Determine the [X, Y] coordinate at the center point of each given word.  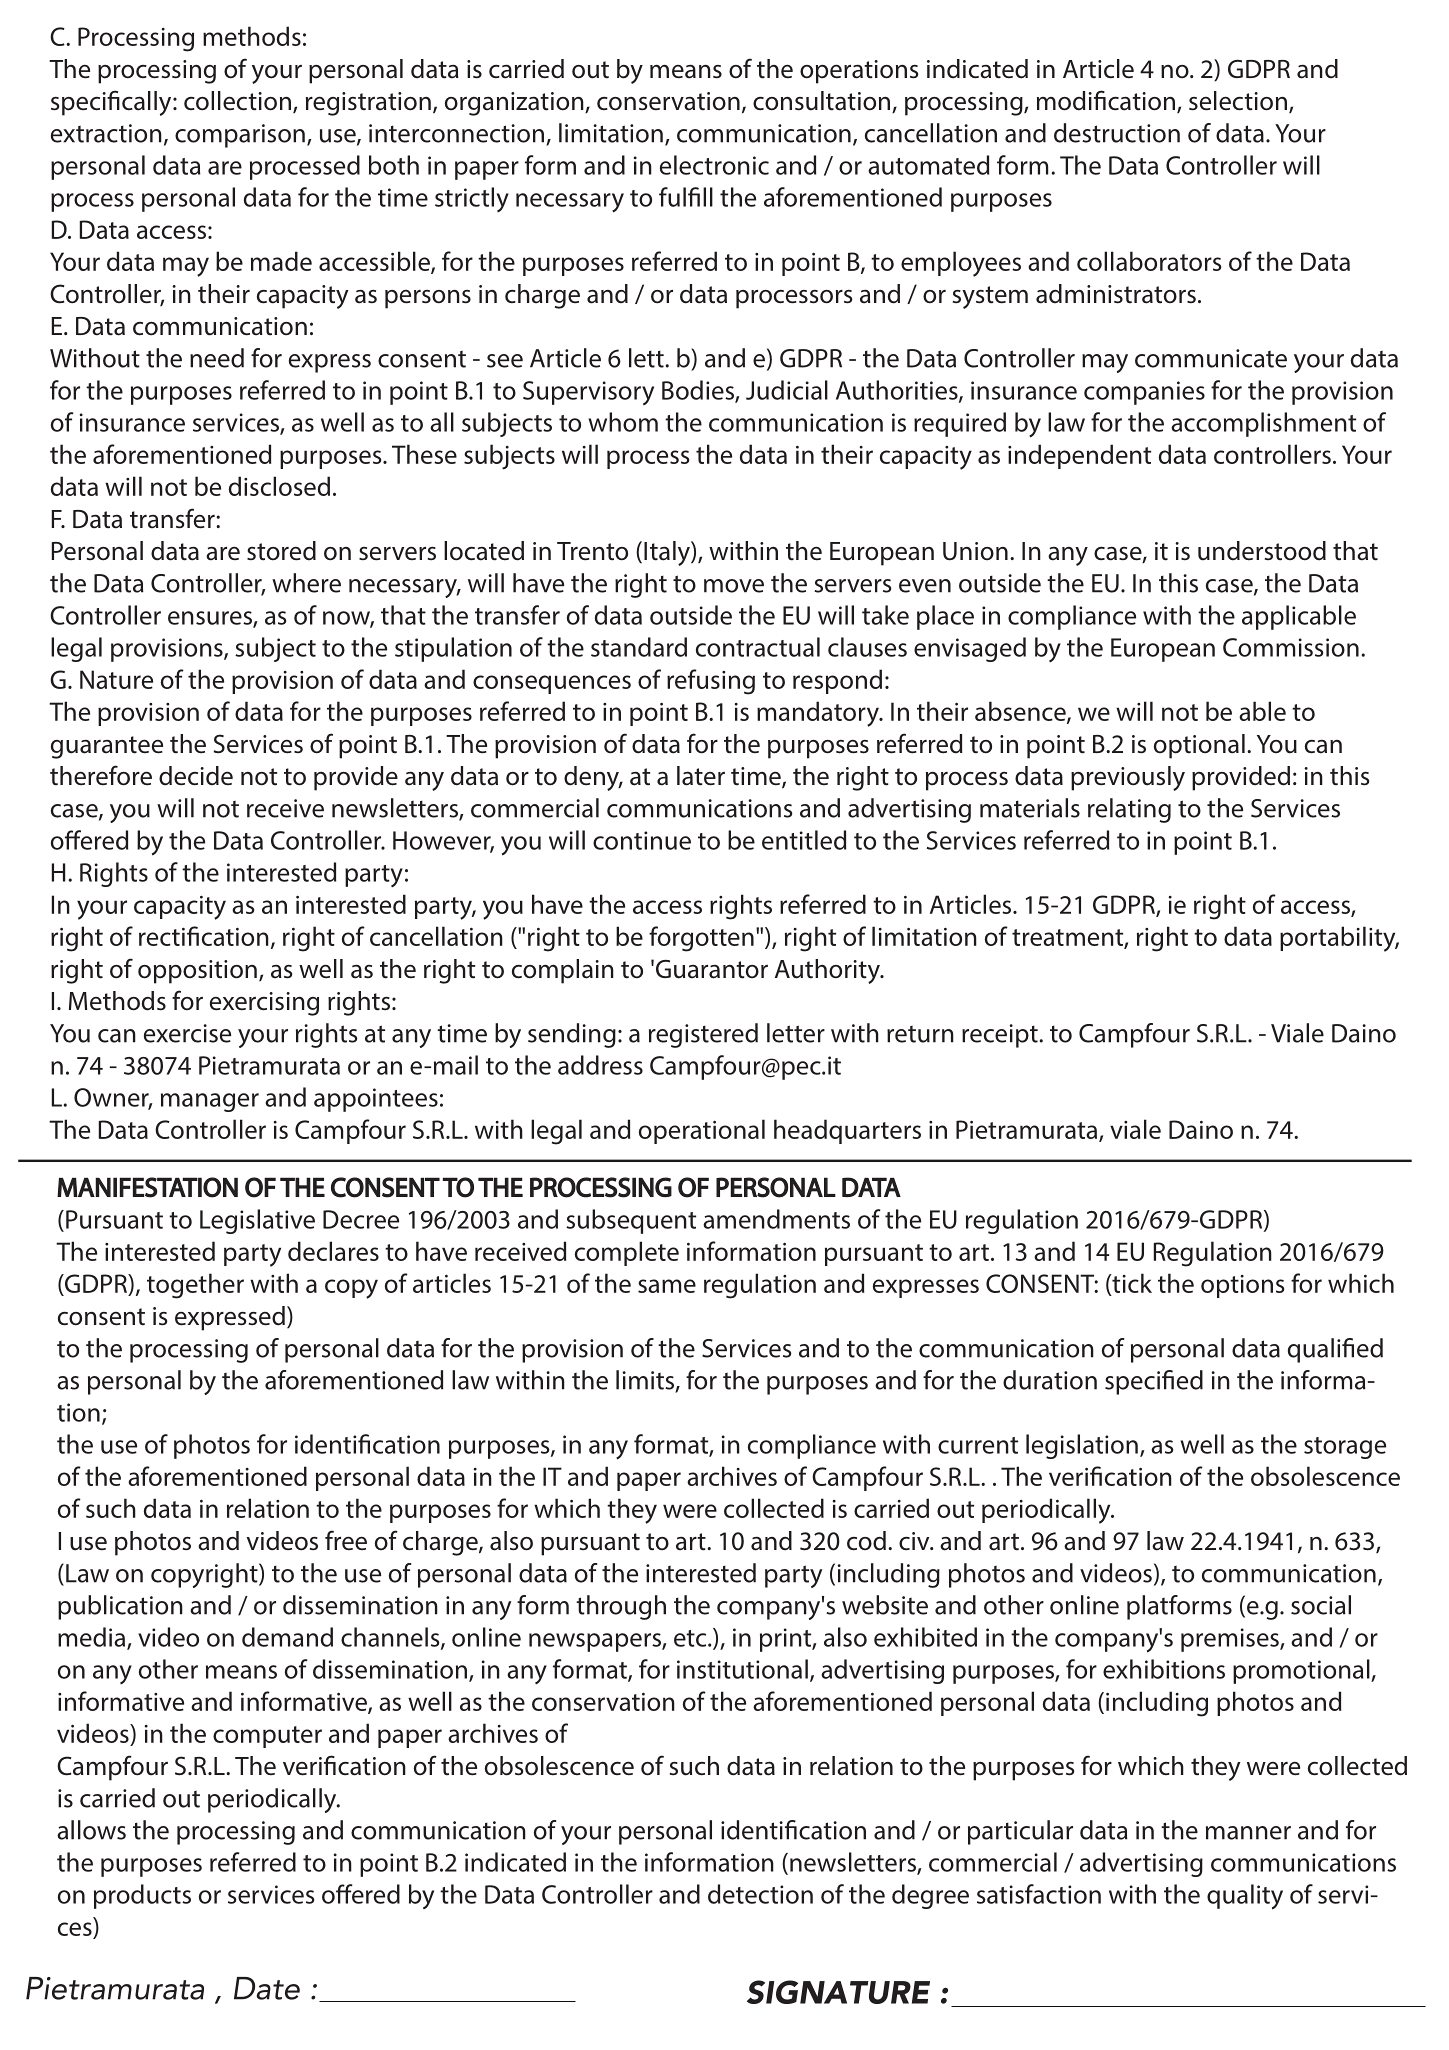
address [600, 1065]
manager [210, 1102]
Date [267, 1988]
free [346, 1540]
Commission [1291, 647]
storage [1345, 1448]
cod [866, 1541]
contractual [758, 647]
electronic [714, 165]
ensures [211, 619]
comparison [240, 136]
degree [930, 1896]
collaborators [1149, 261]
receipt [1001, 1036]
